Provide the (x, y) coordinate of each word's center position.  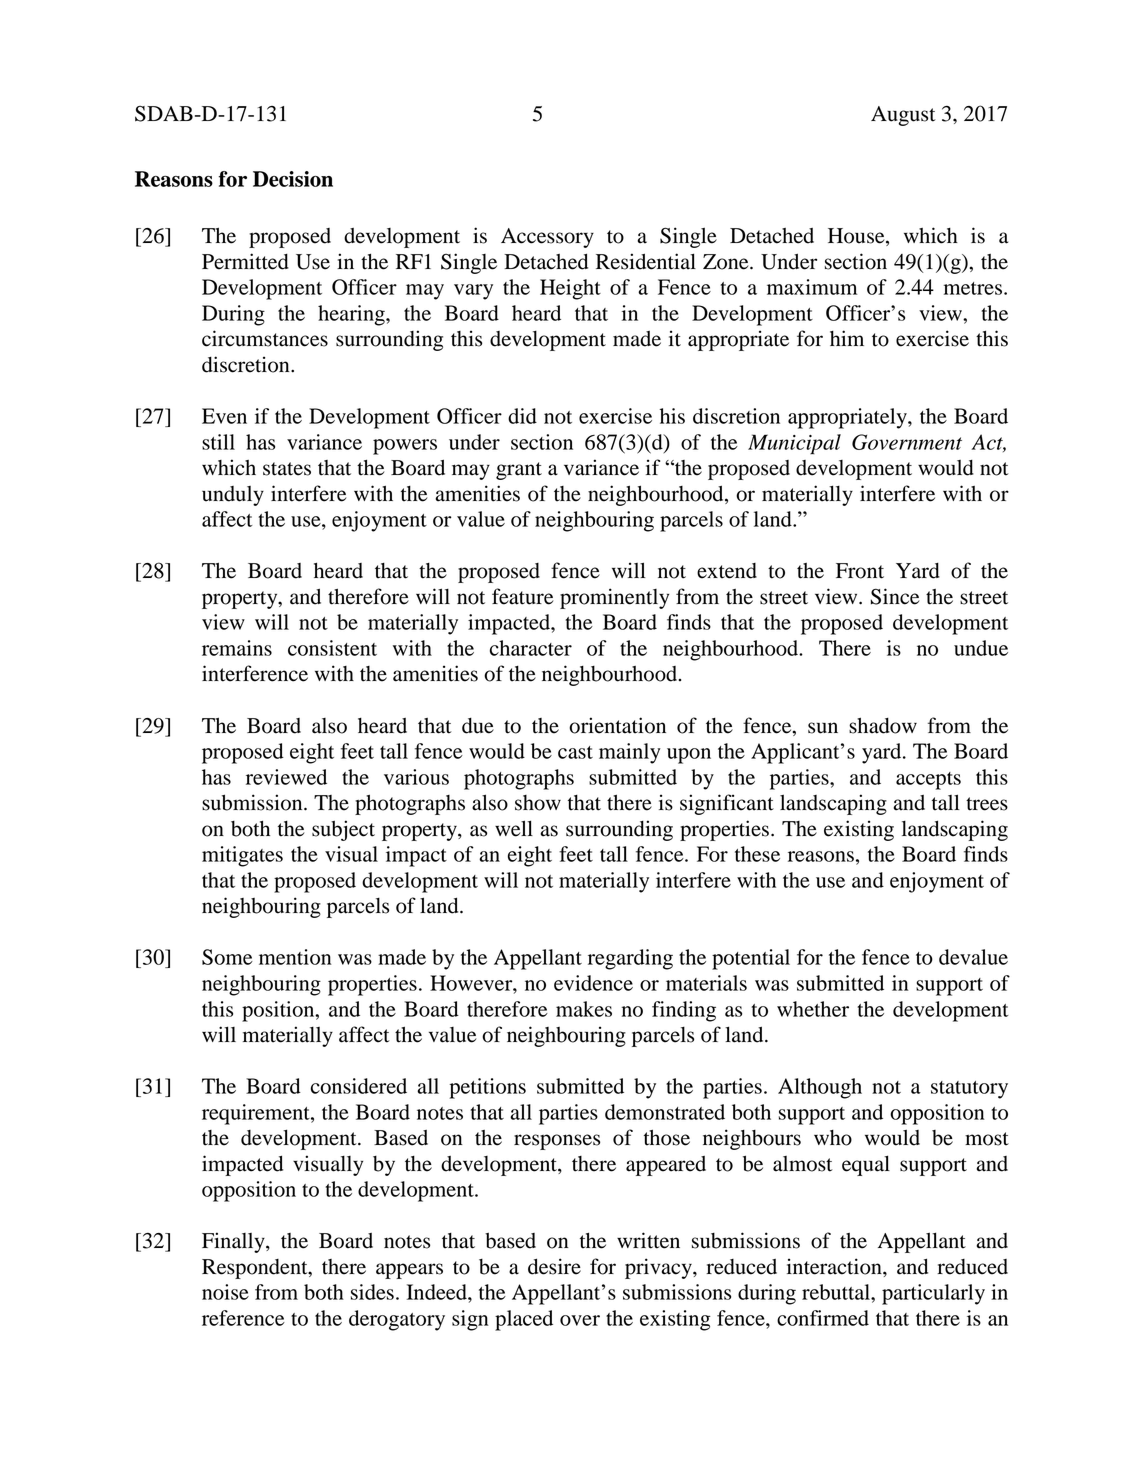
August (903, 116)
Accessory (547, 238)
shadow (883, 726)
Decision (293, 179)
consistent (332, 648)
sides (372, 1292)
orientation (617, 725)
